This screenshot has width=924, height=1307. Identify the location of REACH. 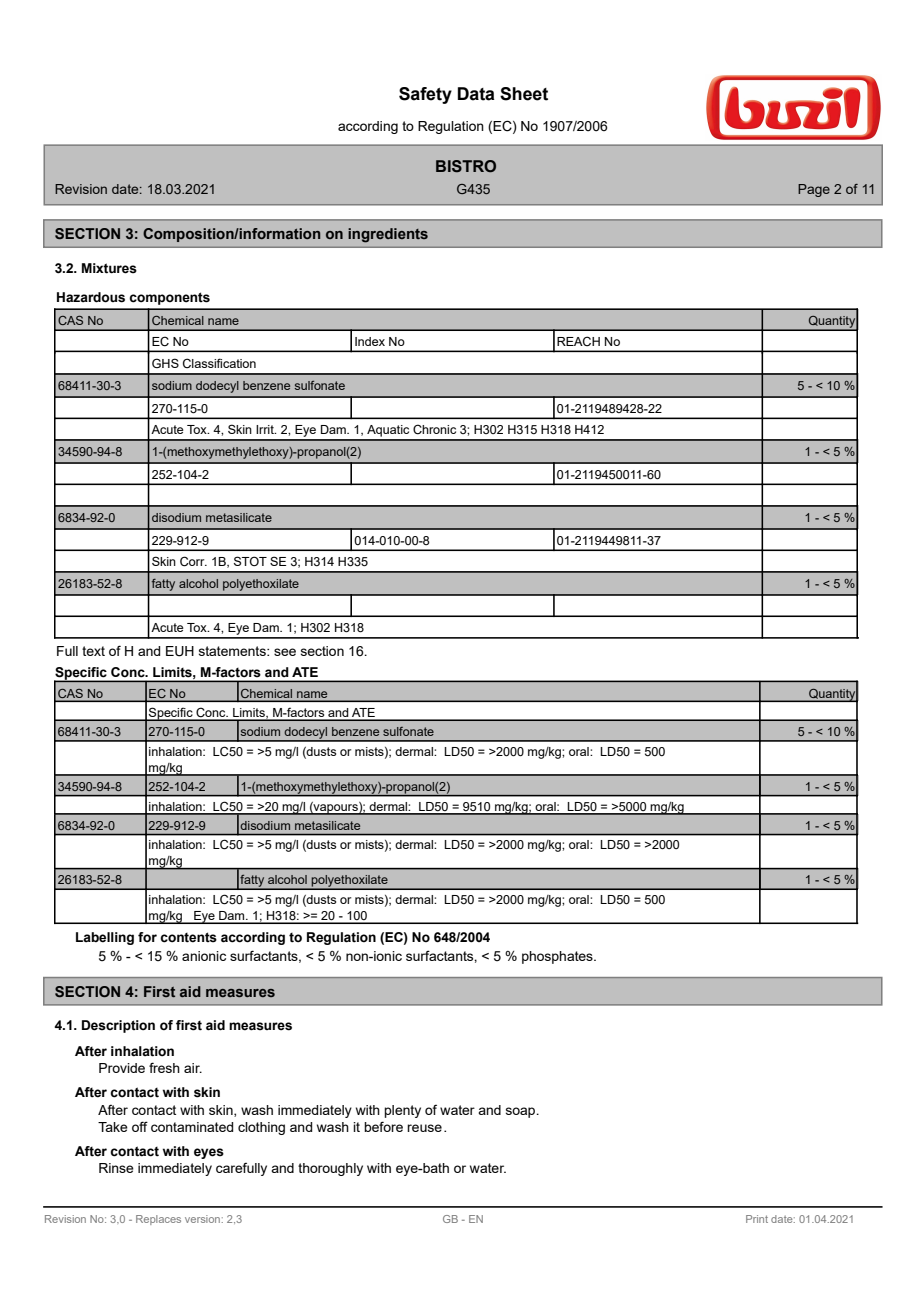
(578, 341).
